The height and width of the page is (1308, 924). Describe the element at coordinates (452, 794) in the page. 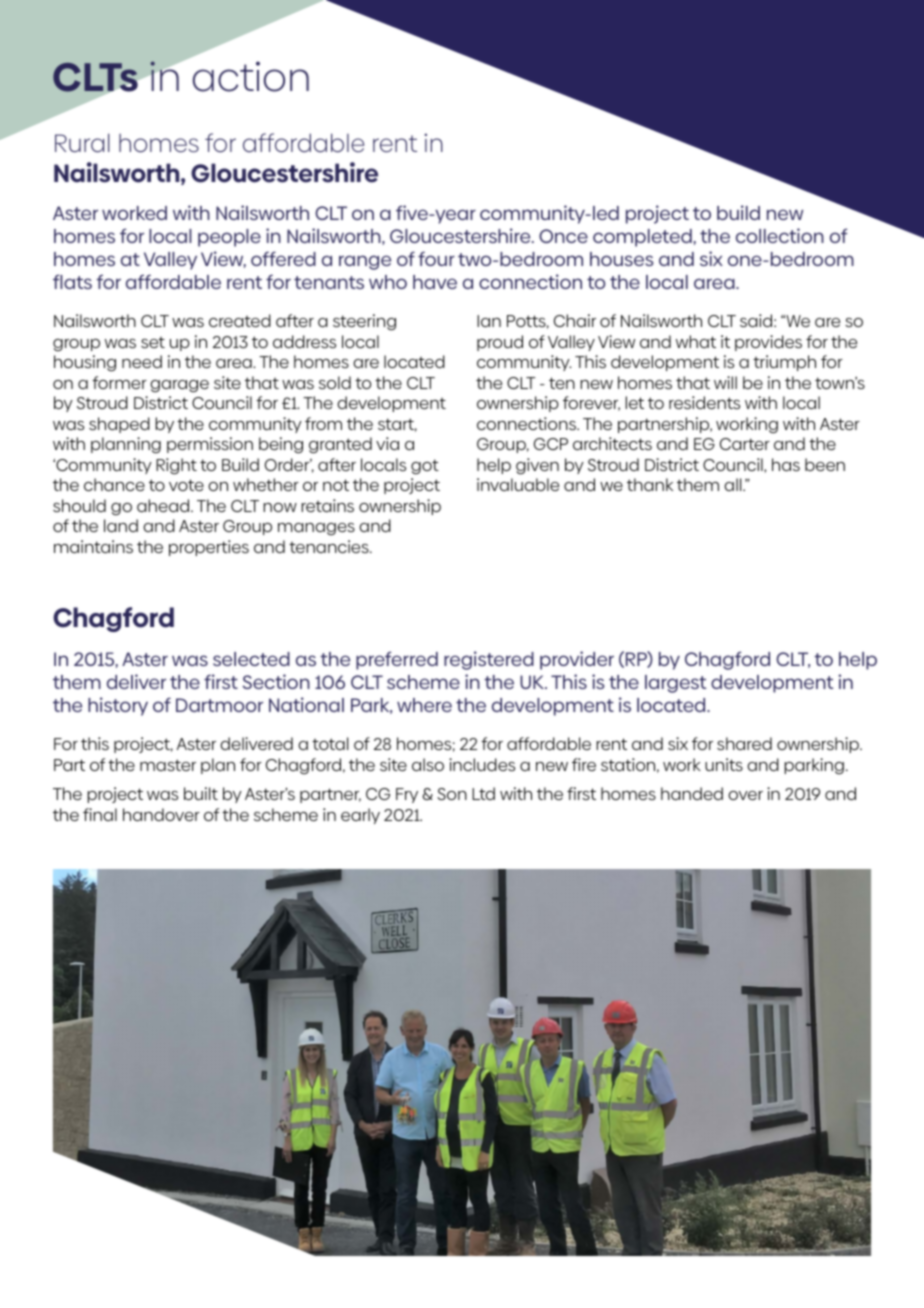

I see `Son` at that location.
